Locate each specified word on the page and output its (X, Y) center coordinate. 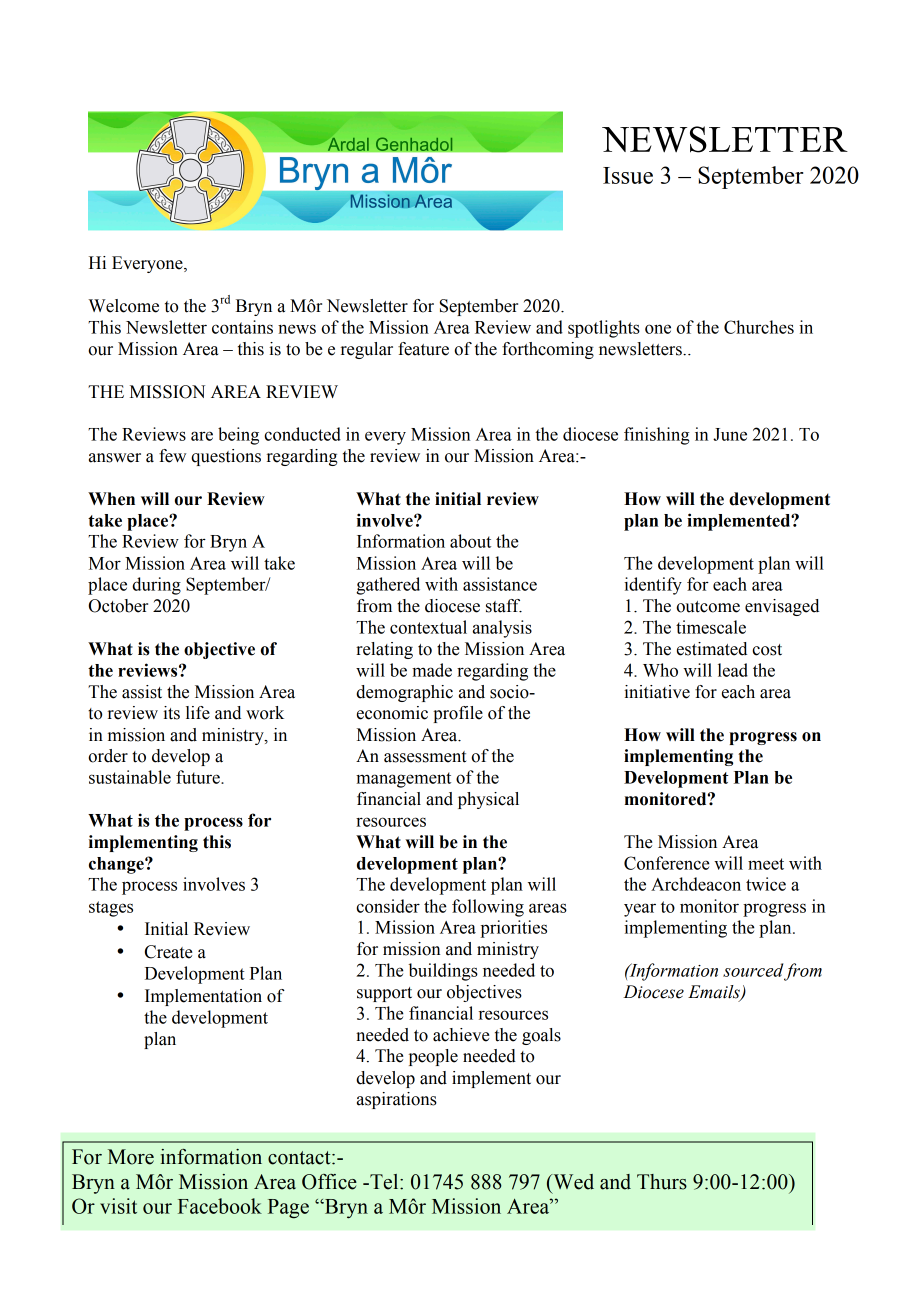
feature (423, 349)
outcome (708, 607)
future (199, 777)
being (238, 436)
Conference (667, 863)
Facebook (220, 1206)
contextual (428, 627)
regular (367, 350)
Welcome (123, 306)
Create (168, 952)
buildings (443, 972)
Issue (628, 175)
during (156, 586)
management (403, 780)
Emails (715, 993)
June (730, 434)
